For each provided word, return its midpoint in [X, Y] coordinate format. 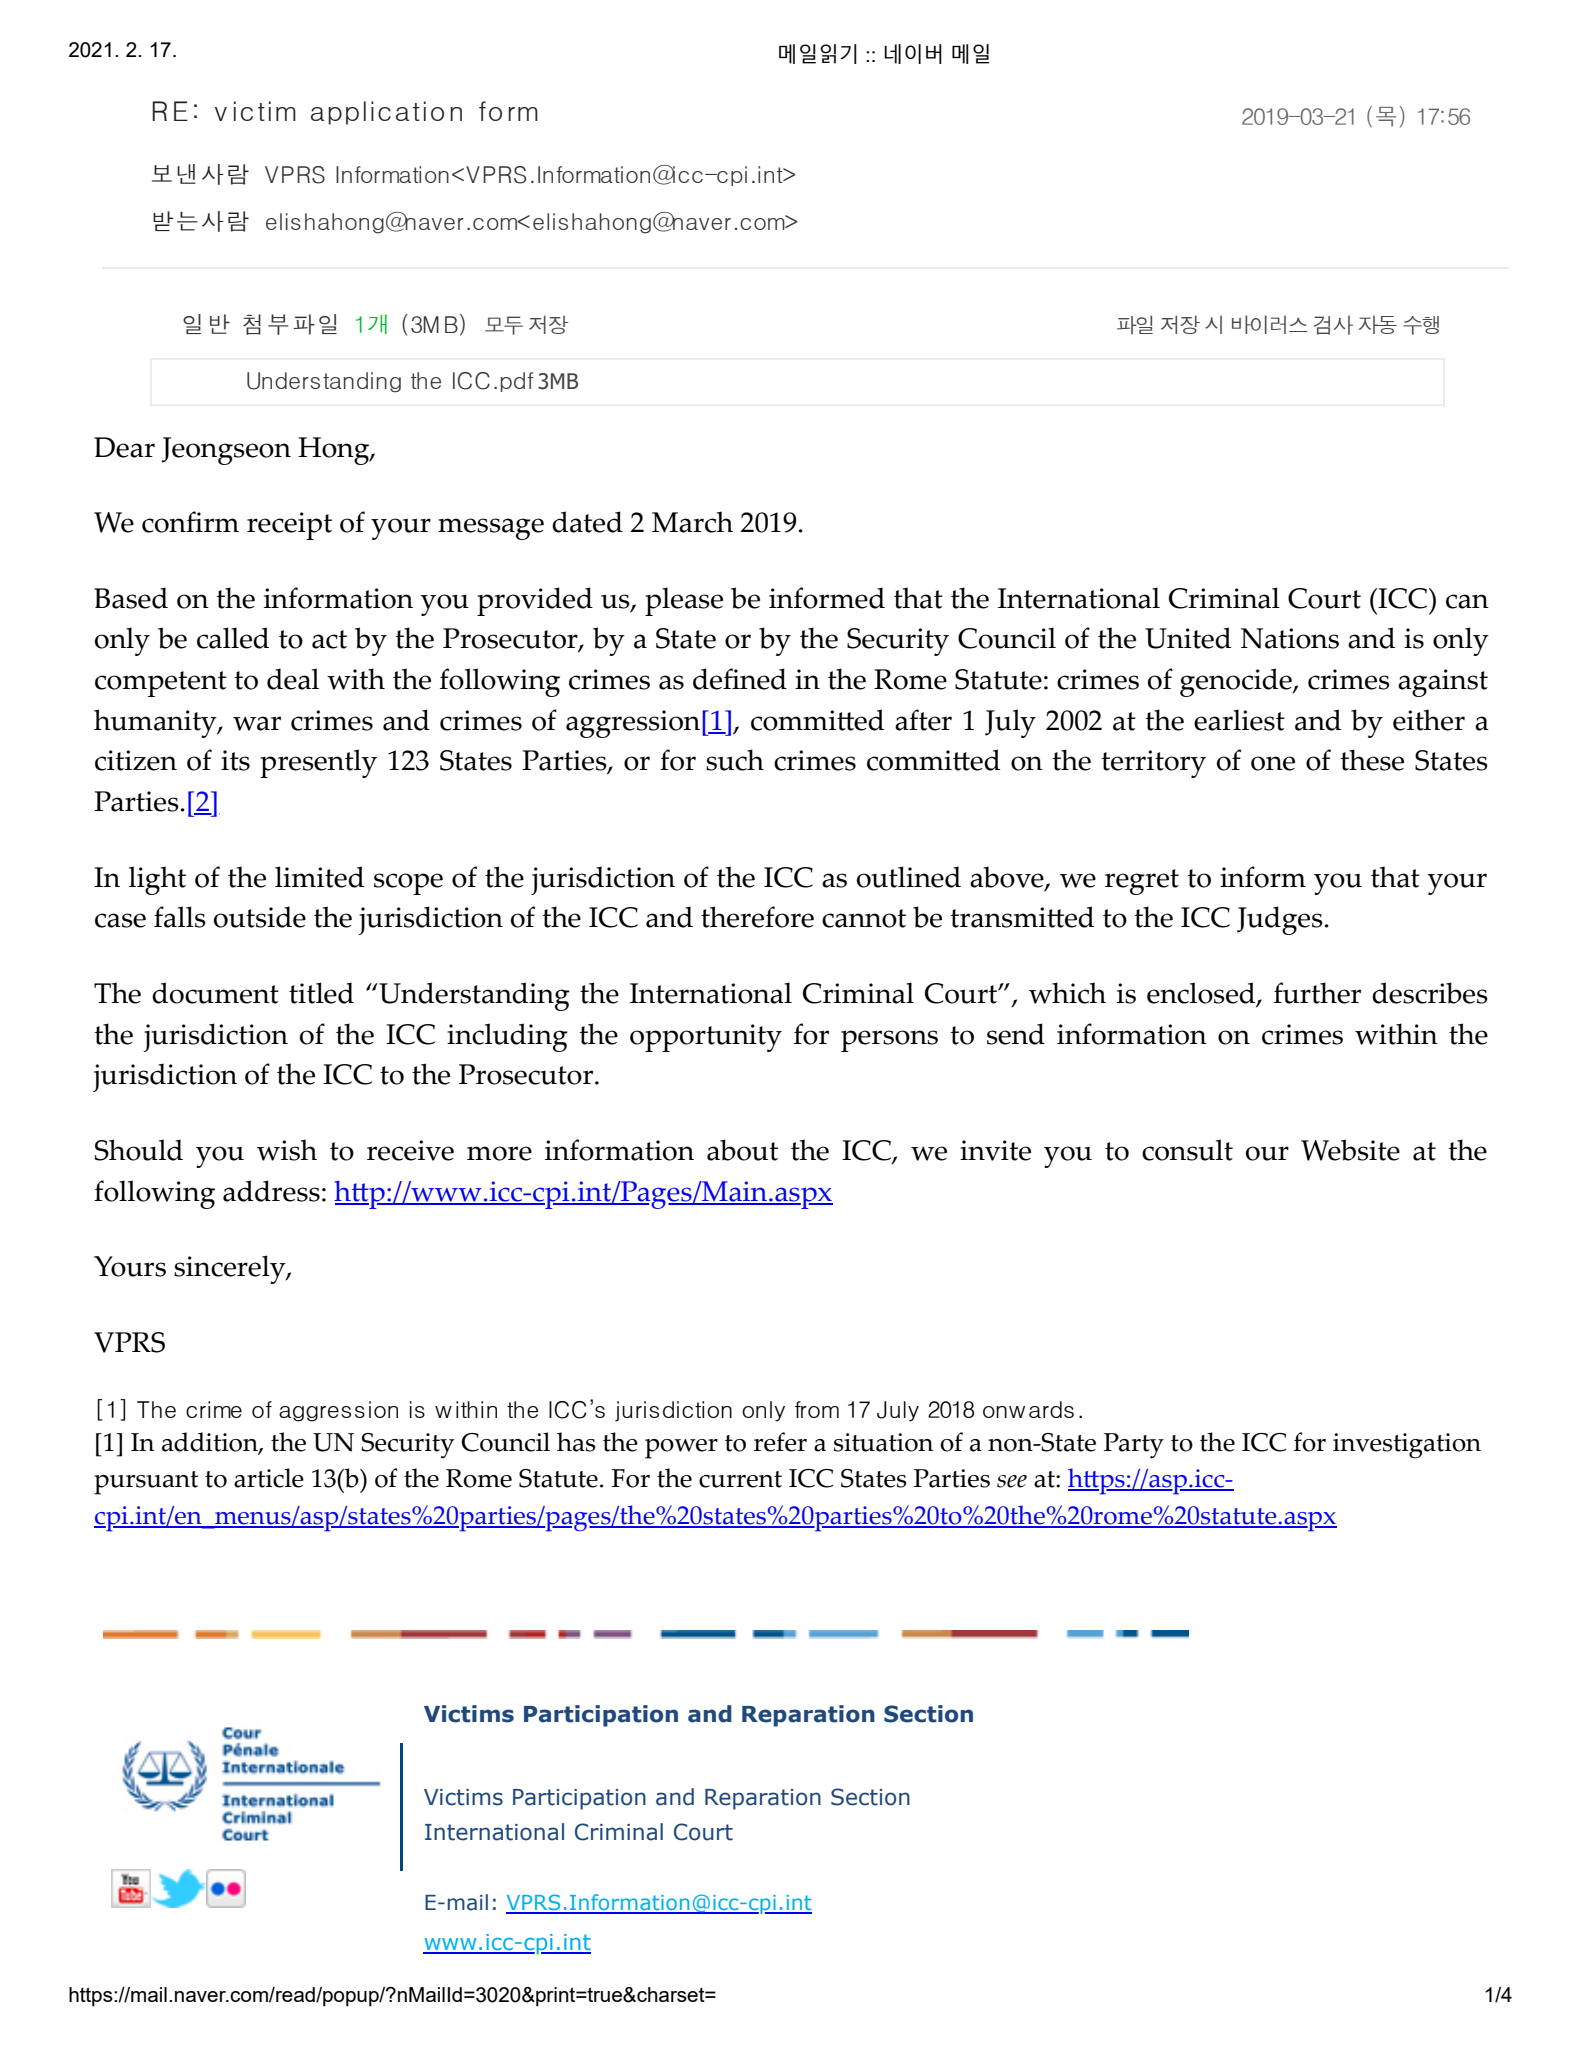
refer [780, 1442]
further [1317, 993]
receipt [289, 526]
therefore [757, 917]
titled [321, 993]
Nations [1290, 638]
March [692, 522]
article [269, 1478]
